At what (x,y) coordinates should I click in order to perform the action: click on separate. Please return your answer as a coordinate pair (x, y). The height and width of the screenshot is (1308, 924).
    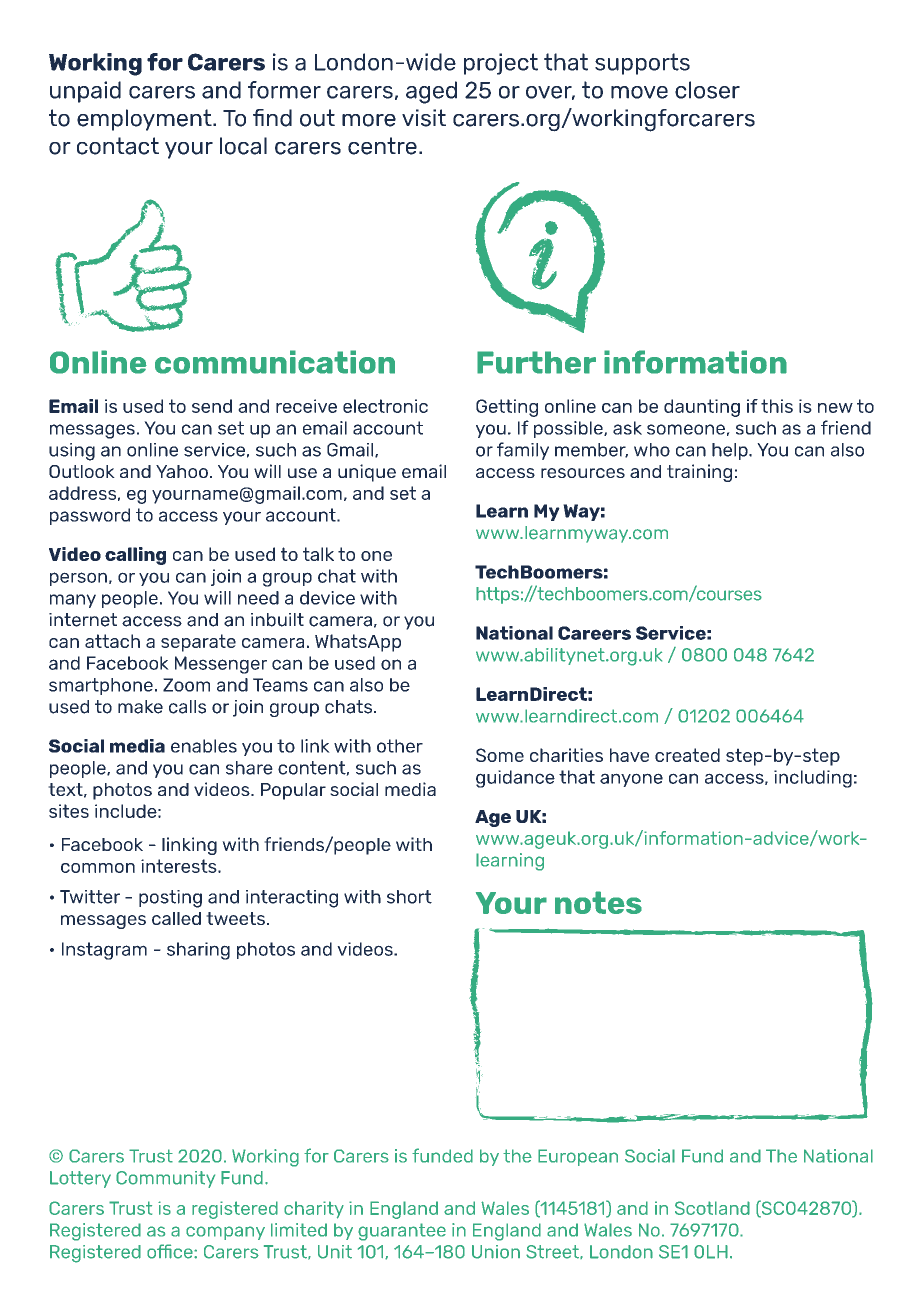
    Looking at the image, I should click on (198, 643).
